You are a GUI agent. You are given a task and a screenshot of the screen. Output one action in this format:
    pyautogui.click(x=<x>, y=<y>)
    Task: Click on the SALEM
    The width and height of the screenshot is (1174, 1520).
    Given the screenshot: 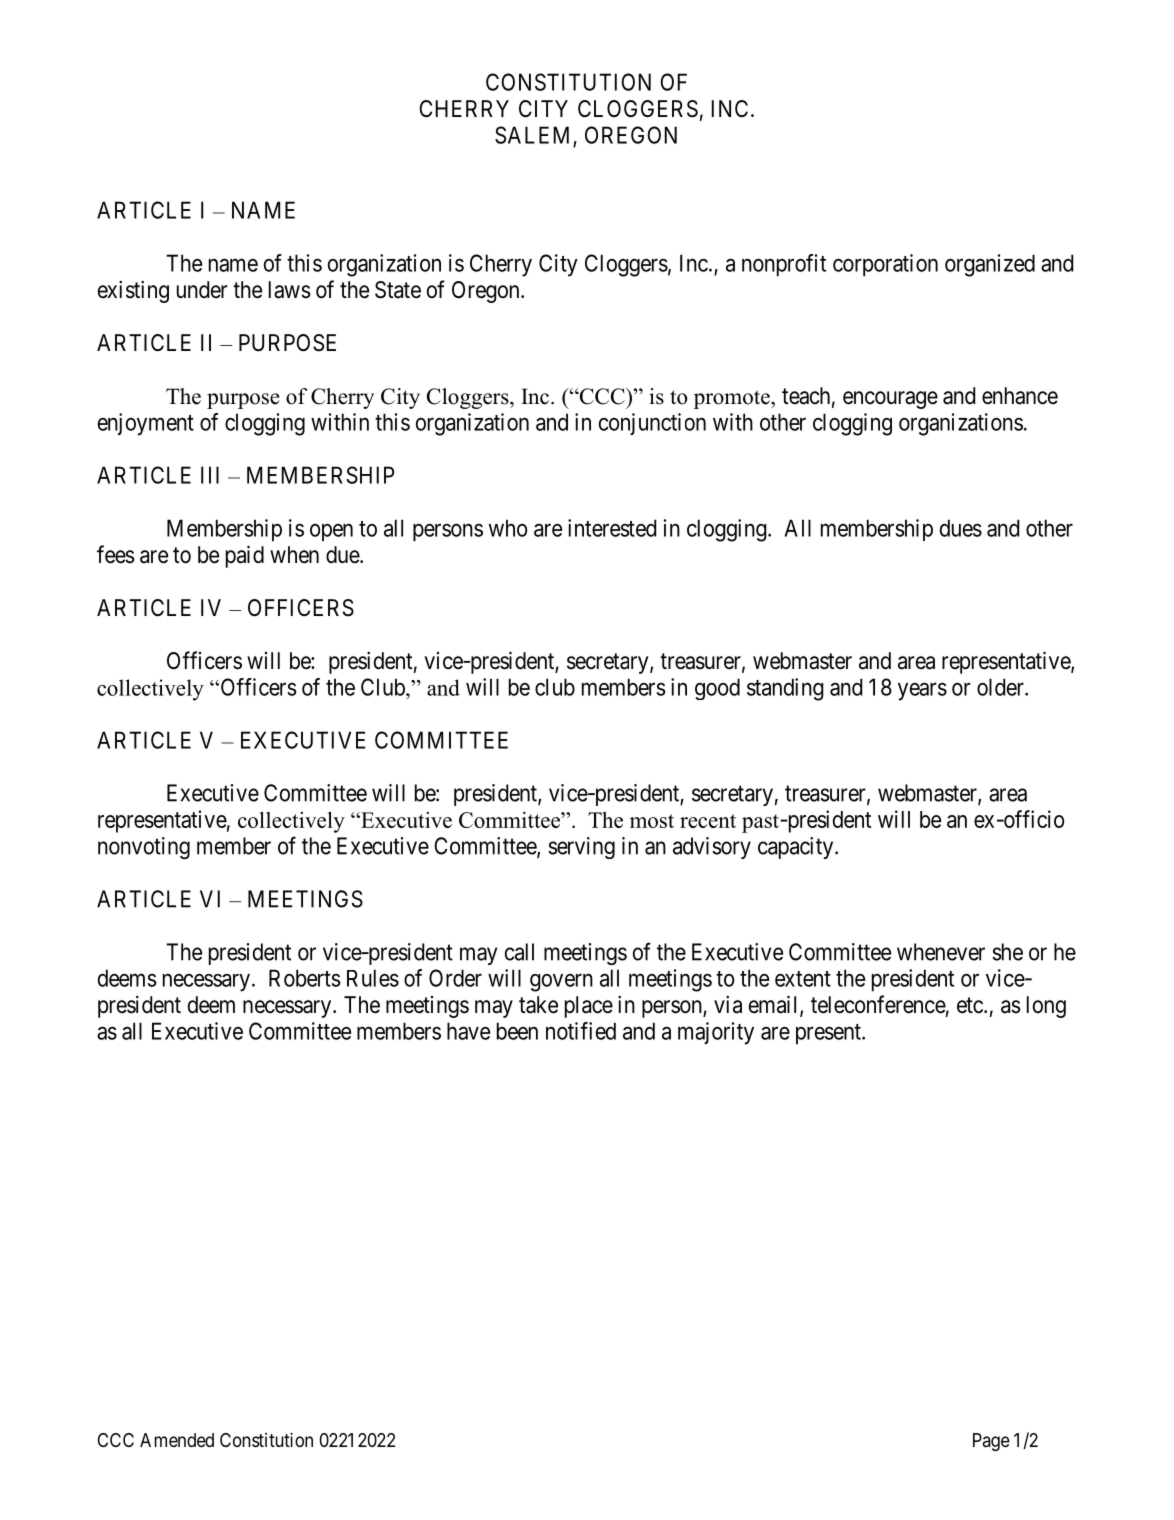 What is the action you would take?
    pyautogui.click(x=534, y=136)
